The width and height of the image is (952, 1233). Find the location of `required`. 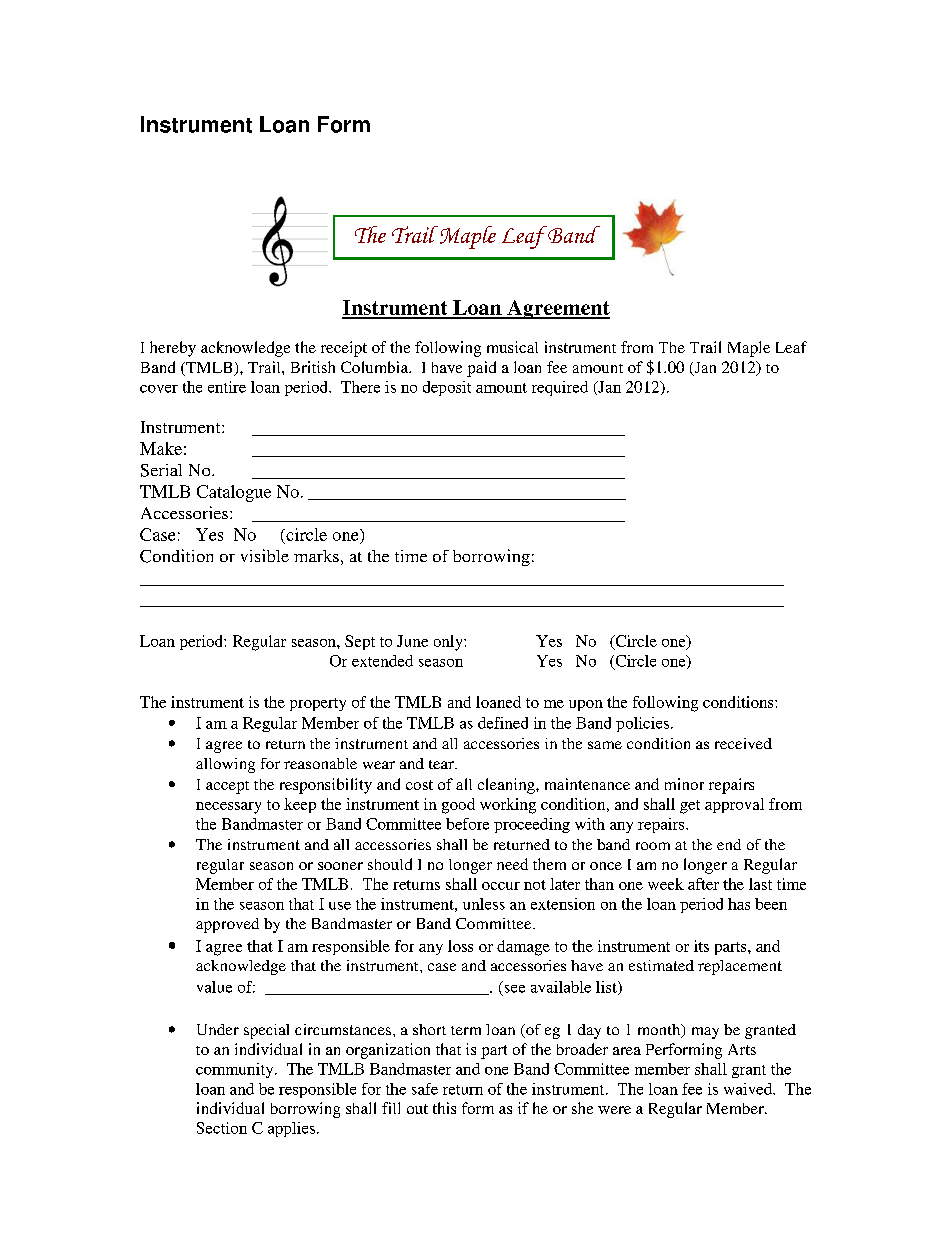

required is located at coordinates (560, 388).
